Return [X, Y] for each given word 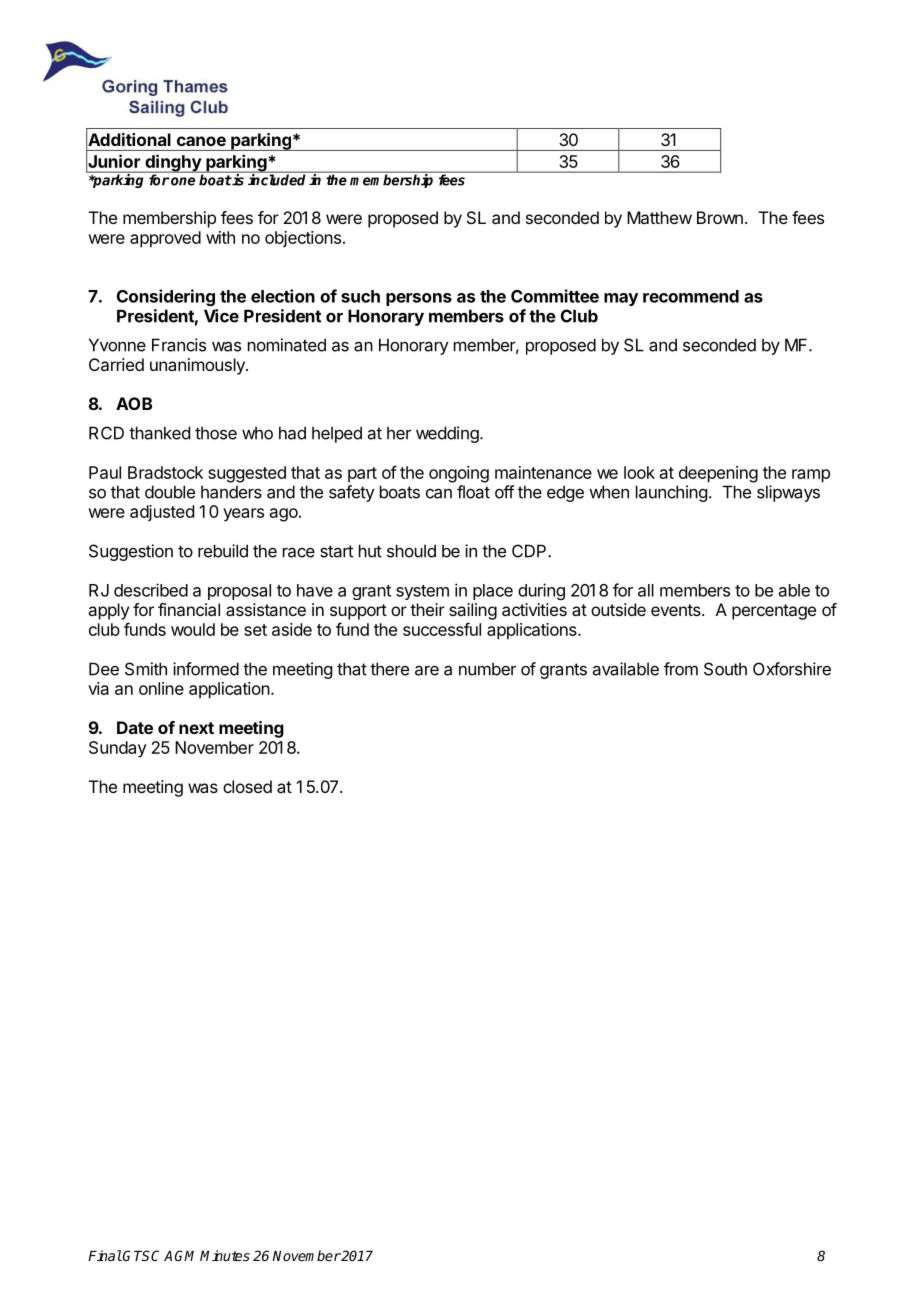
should [411, 551]
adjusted [162, 513]
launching [671, 493]
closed [247, 786]
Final [105, 1255]
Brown [720, 217]
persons [419, 299]
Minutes [225, 1255]
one [182, 181]
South [725, 669]
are [427, 671]
